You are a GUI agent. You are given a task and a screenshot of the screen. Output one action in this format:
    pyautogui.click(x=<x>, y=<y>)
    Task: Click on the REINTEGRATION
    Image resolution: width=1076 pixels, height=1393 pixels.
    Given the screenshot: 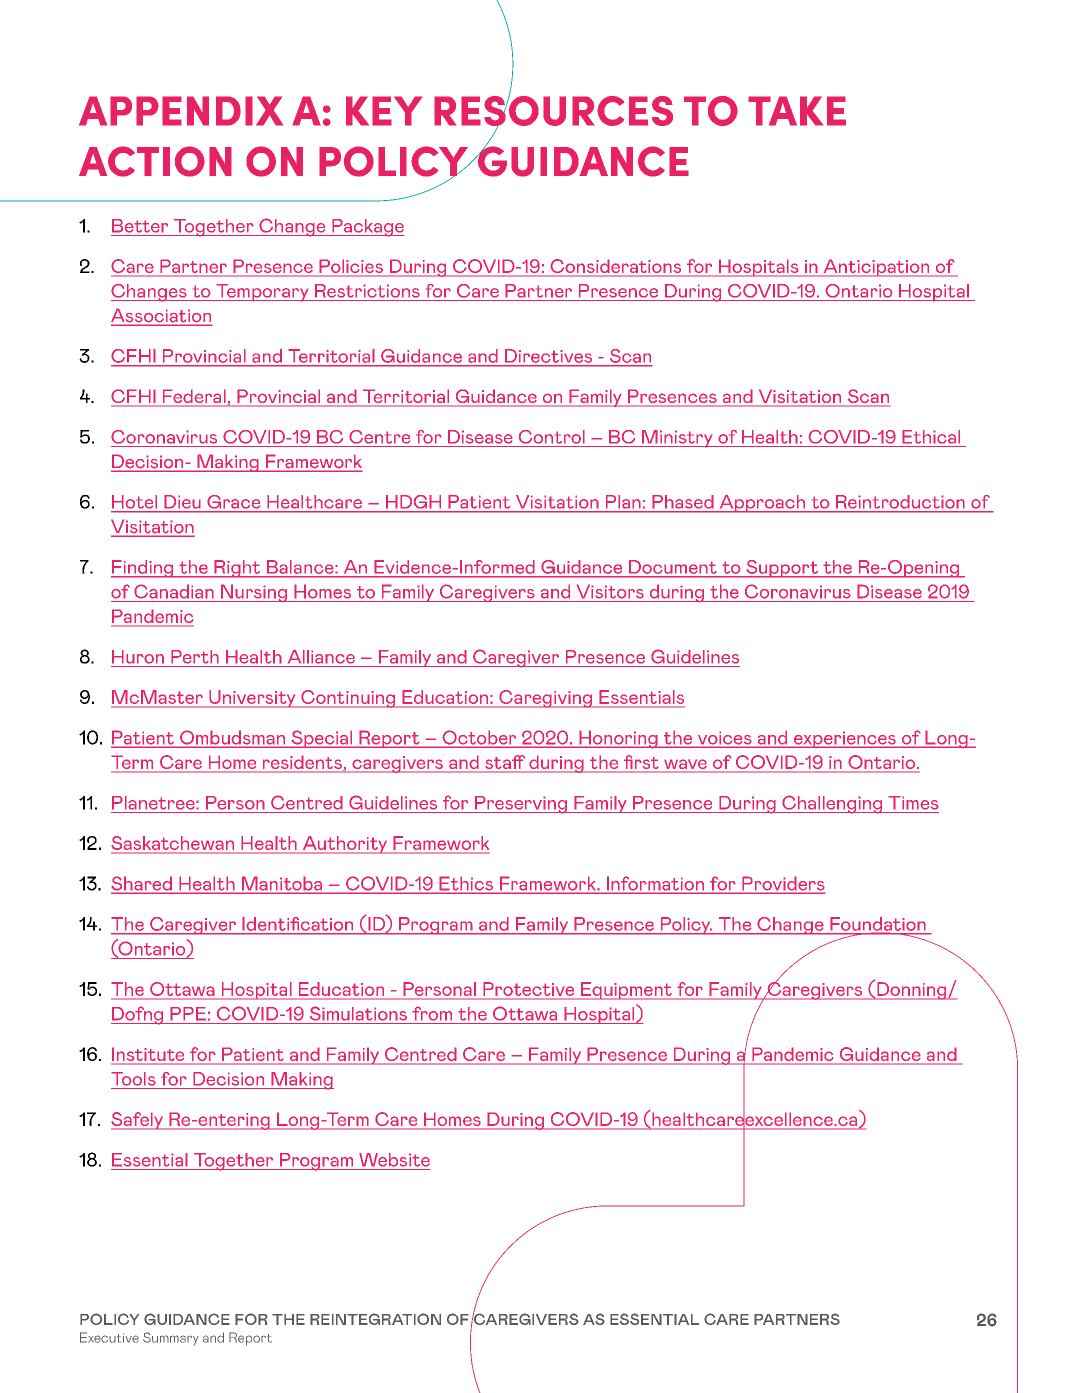 What is the action you would take?
    pyautogui.click(x=375, y=1319)
